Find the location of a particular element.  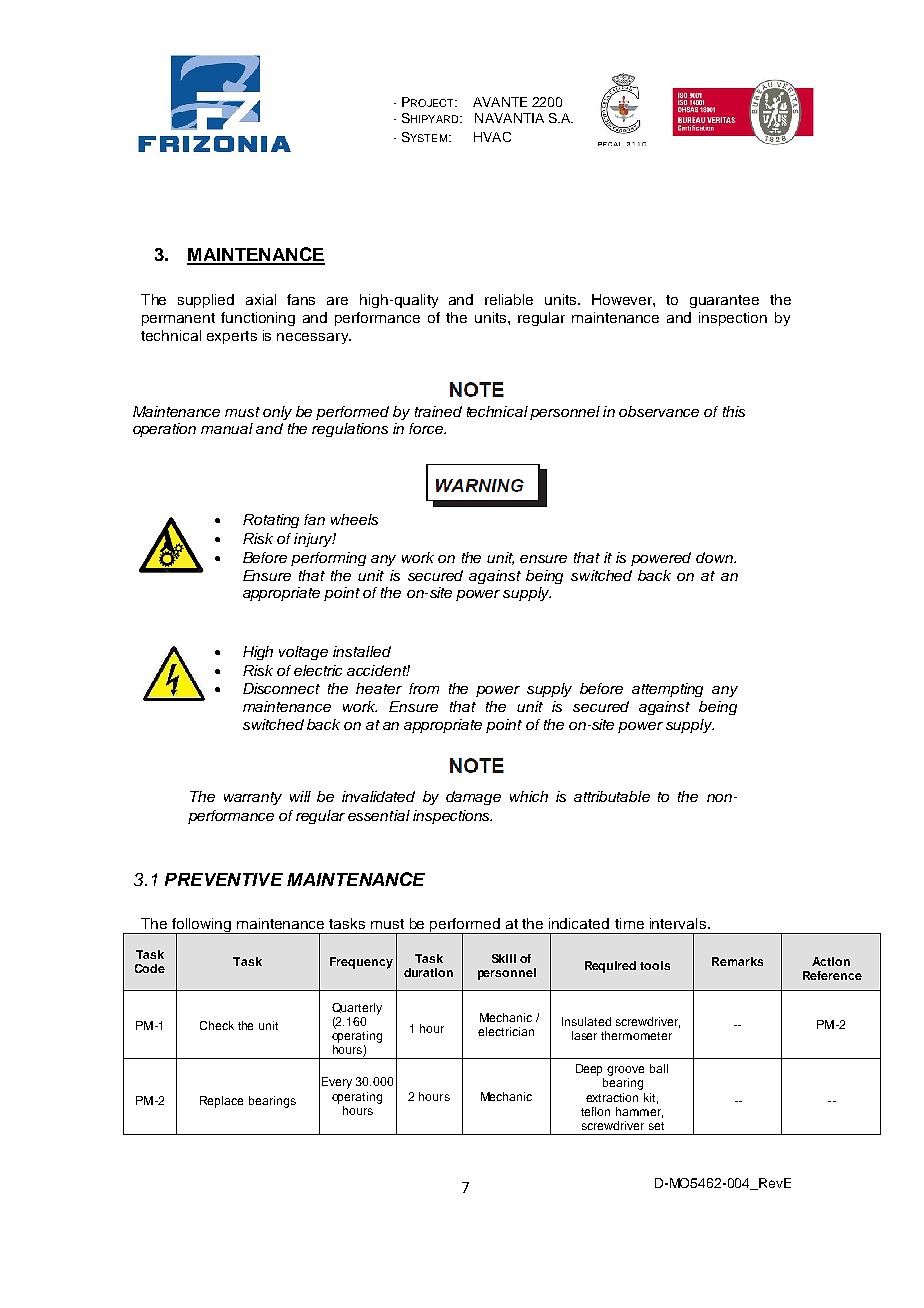

down is located at coordinates (716, 557).
